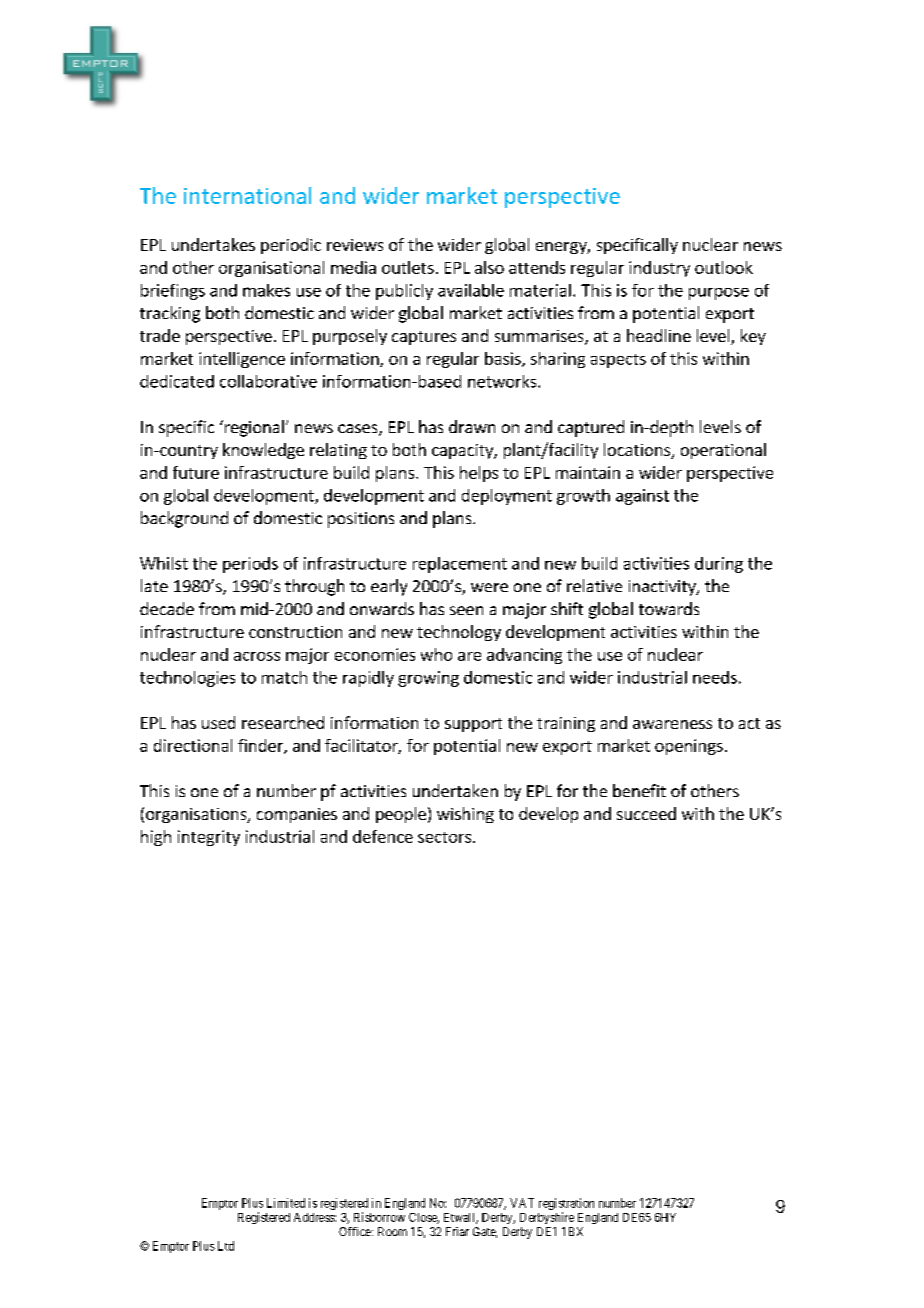 The image size is (924, 1308). Describe the element at coordinates (646, 813) in the screenshot. I see `succeed` at that location.
